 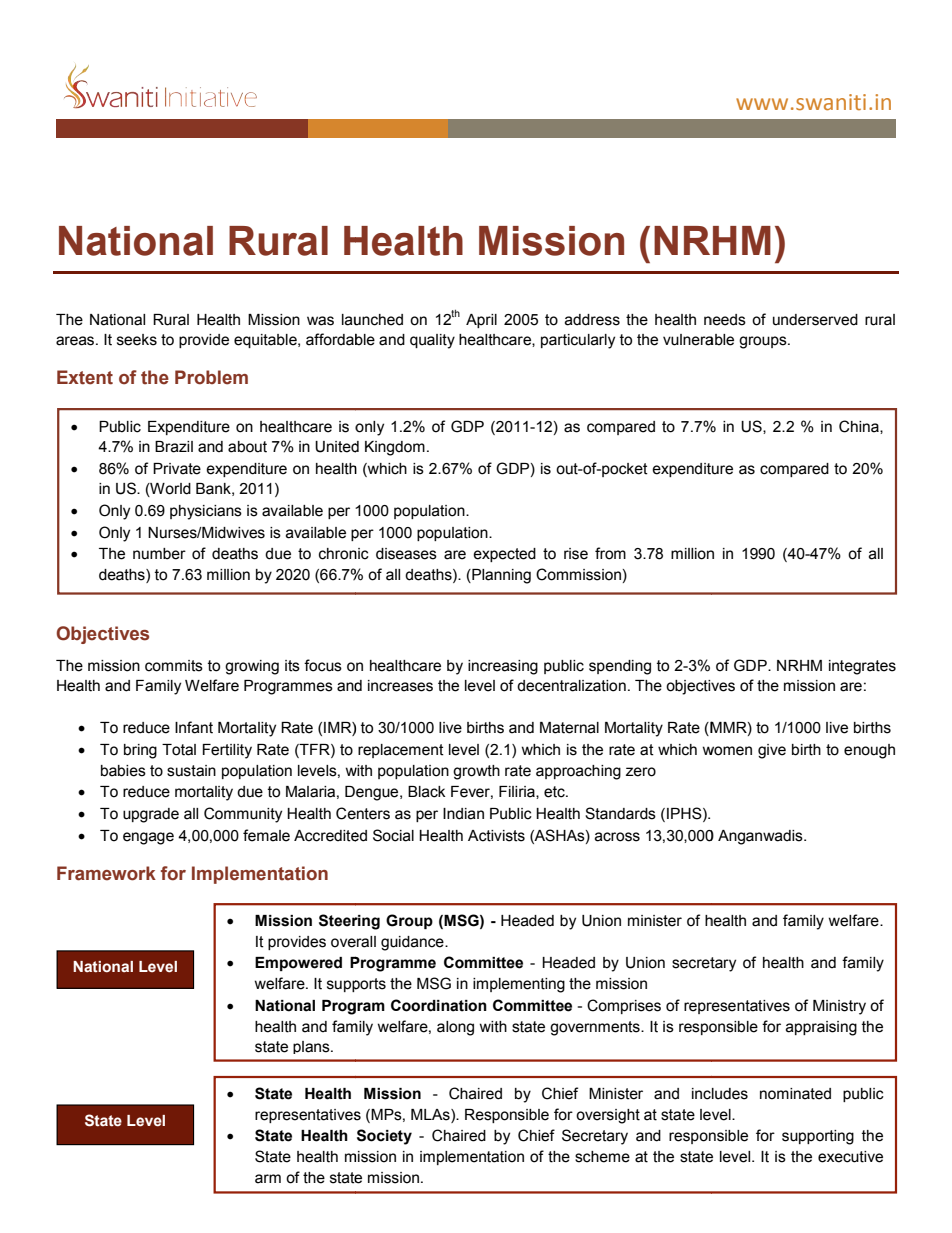 What do you see at coordinates (106, 873) in the page?
I see `Framework` at bounding box center [106, 873].
